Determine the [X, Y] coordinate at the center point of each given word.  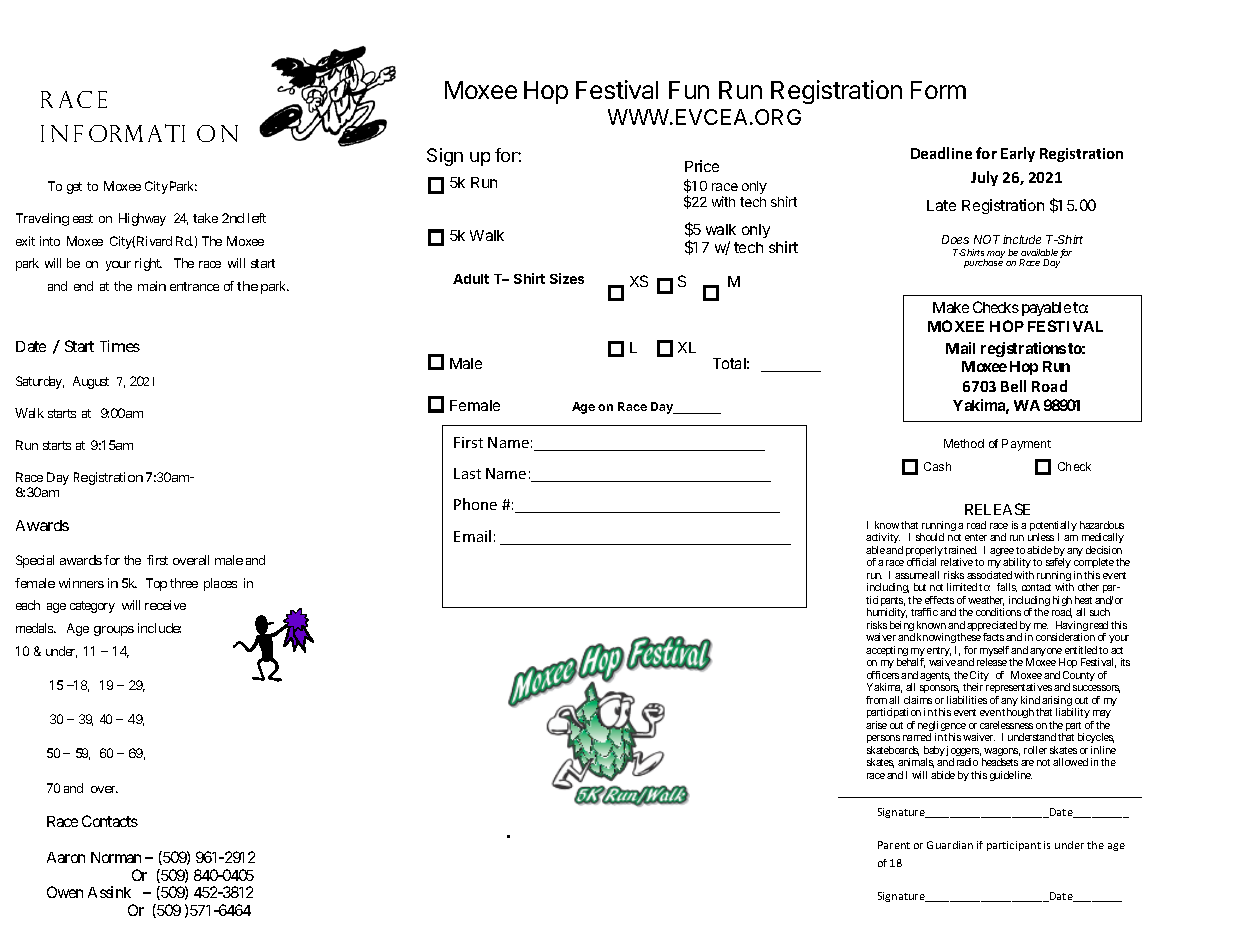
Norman [116, 857]
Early [1018, 154]
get [74, 188]
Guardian [950, 845]
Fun [689, 90]
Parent [894, 845]
